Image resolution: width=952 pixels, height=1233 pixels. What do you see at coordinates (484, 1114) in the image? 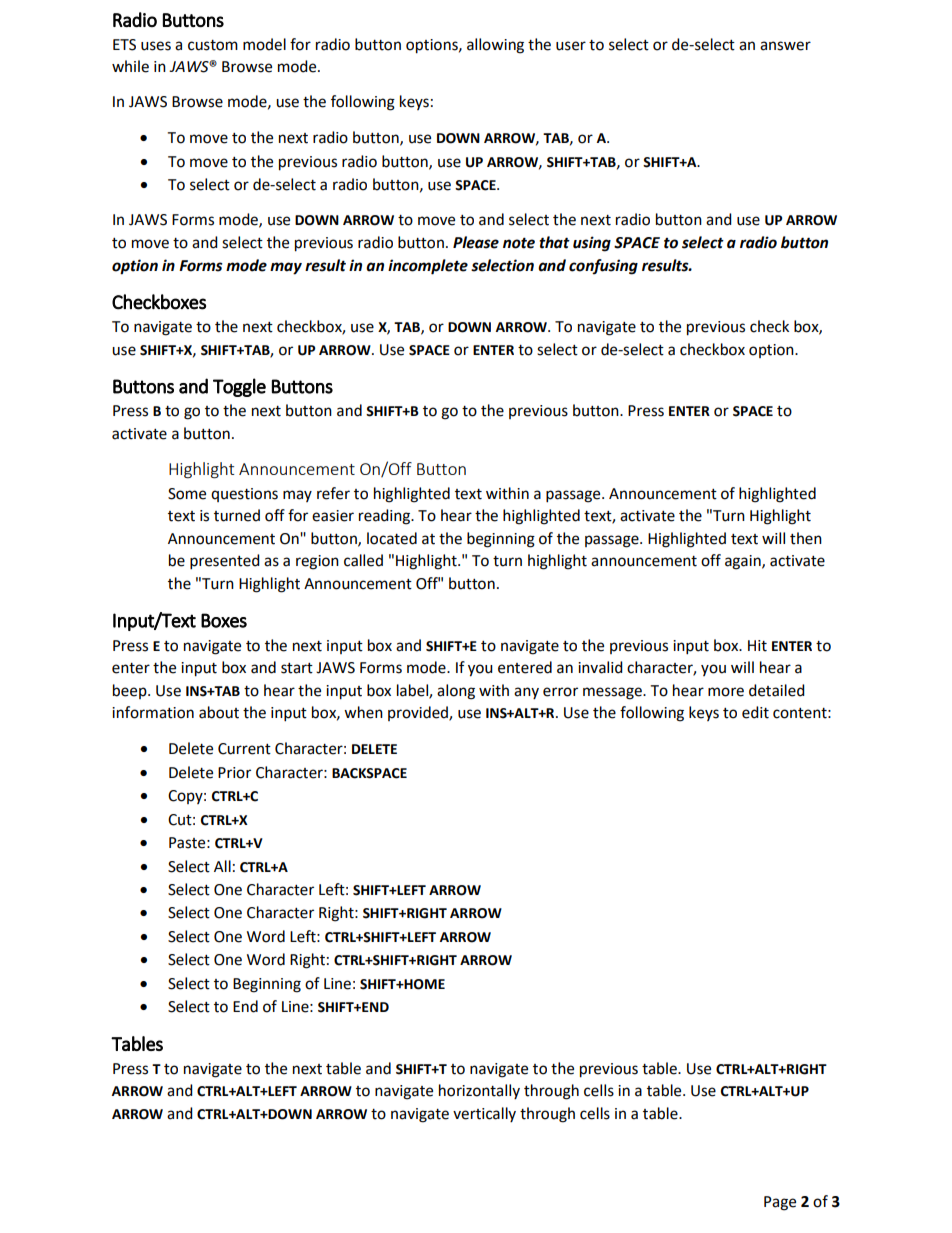
I see `vertically` at bounding box center [484, 1114].
